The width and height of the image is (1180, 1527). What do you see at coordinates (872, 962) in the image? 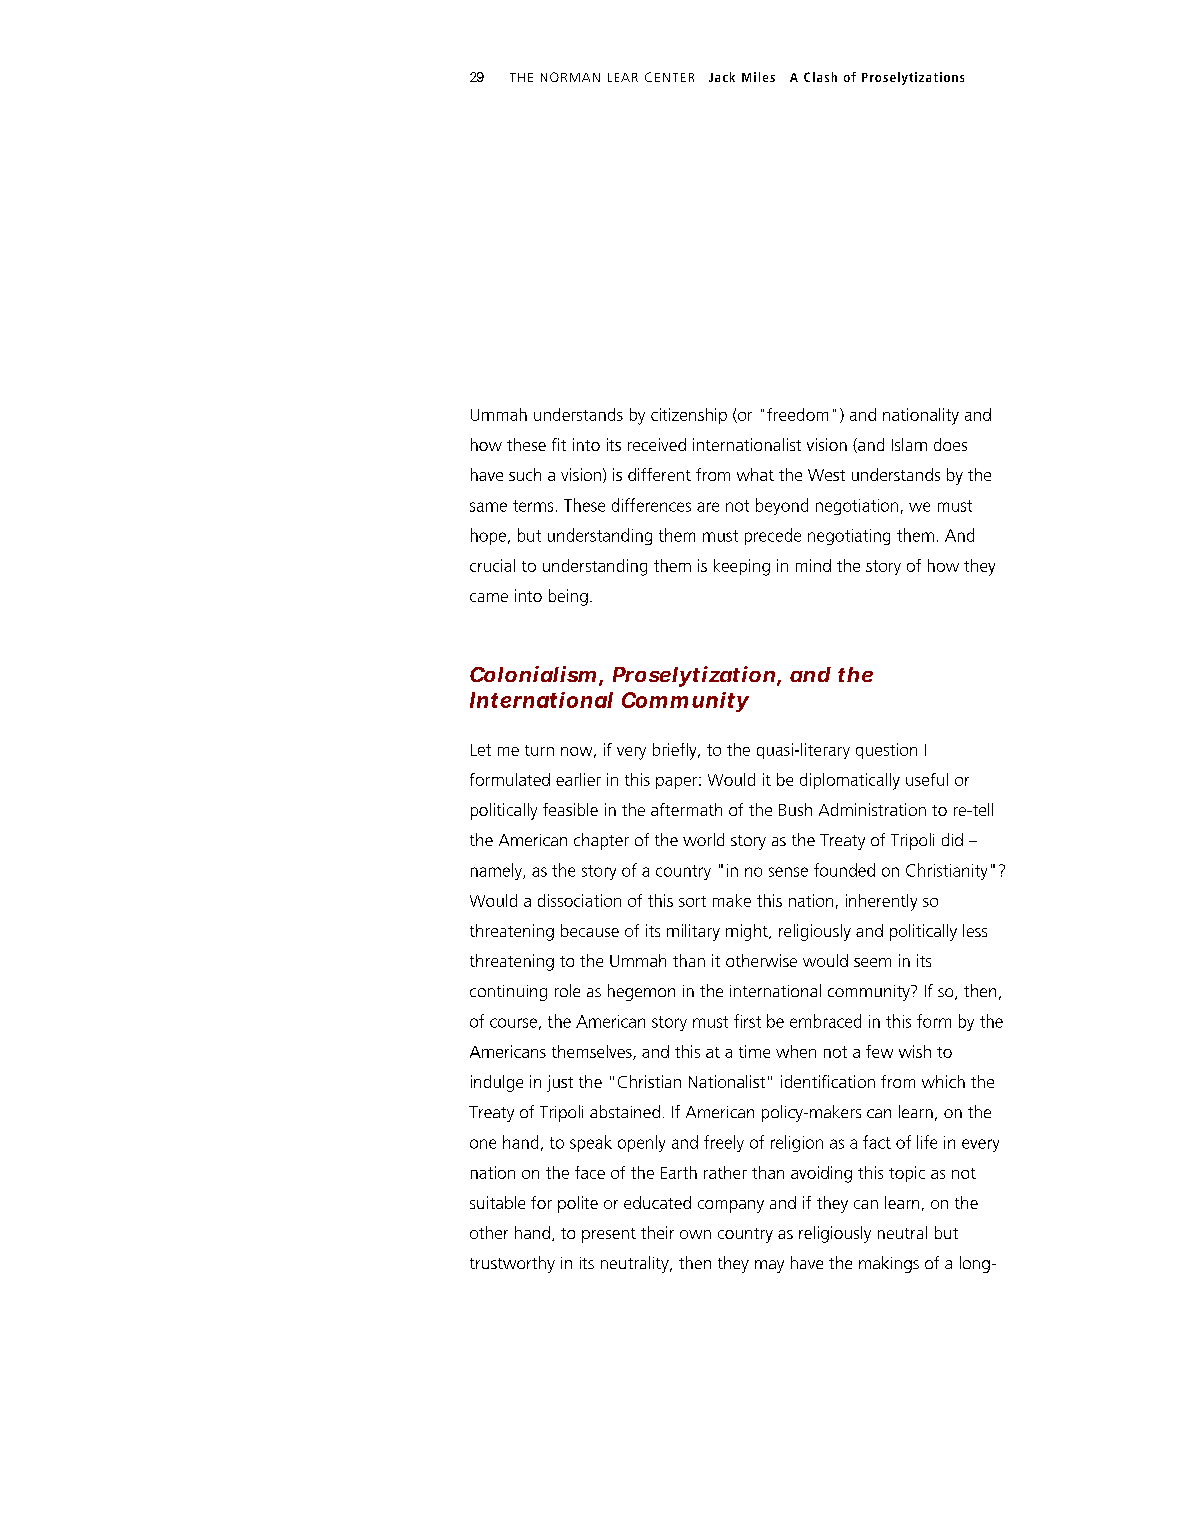
I see `seem` at bounding box center [872, 962].
